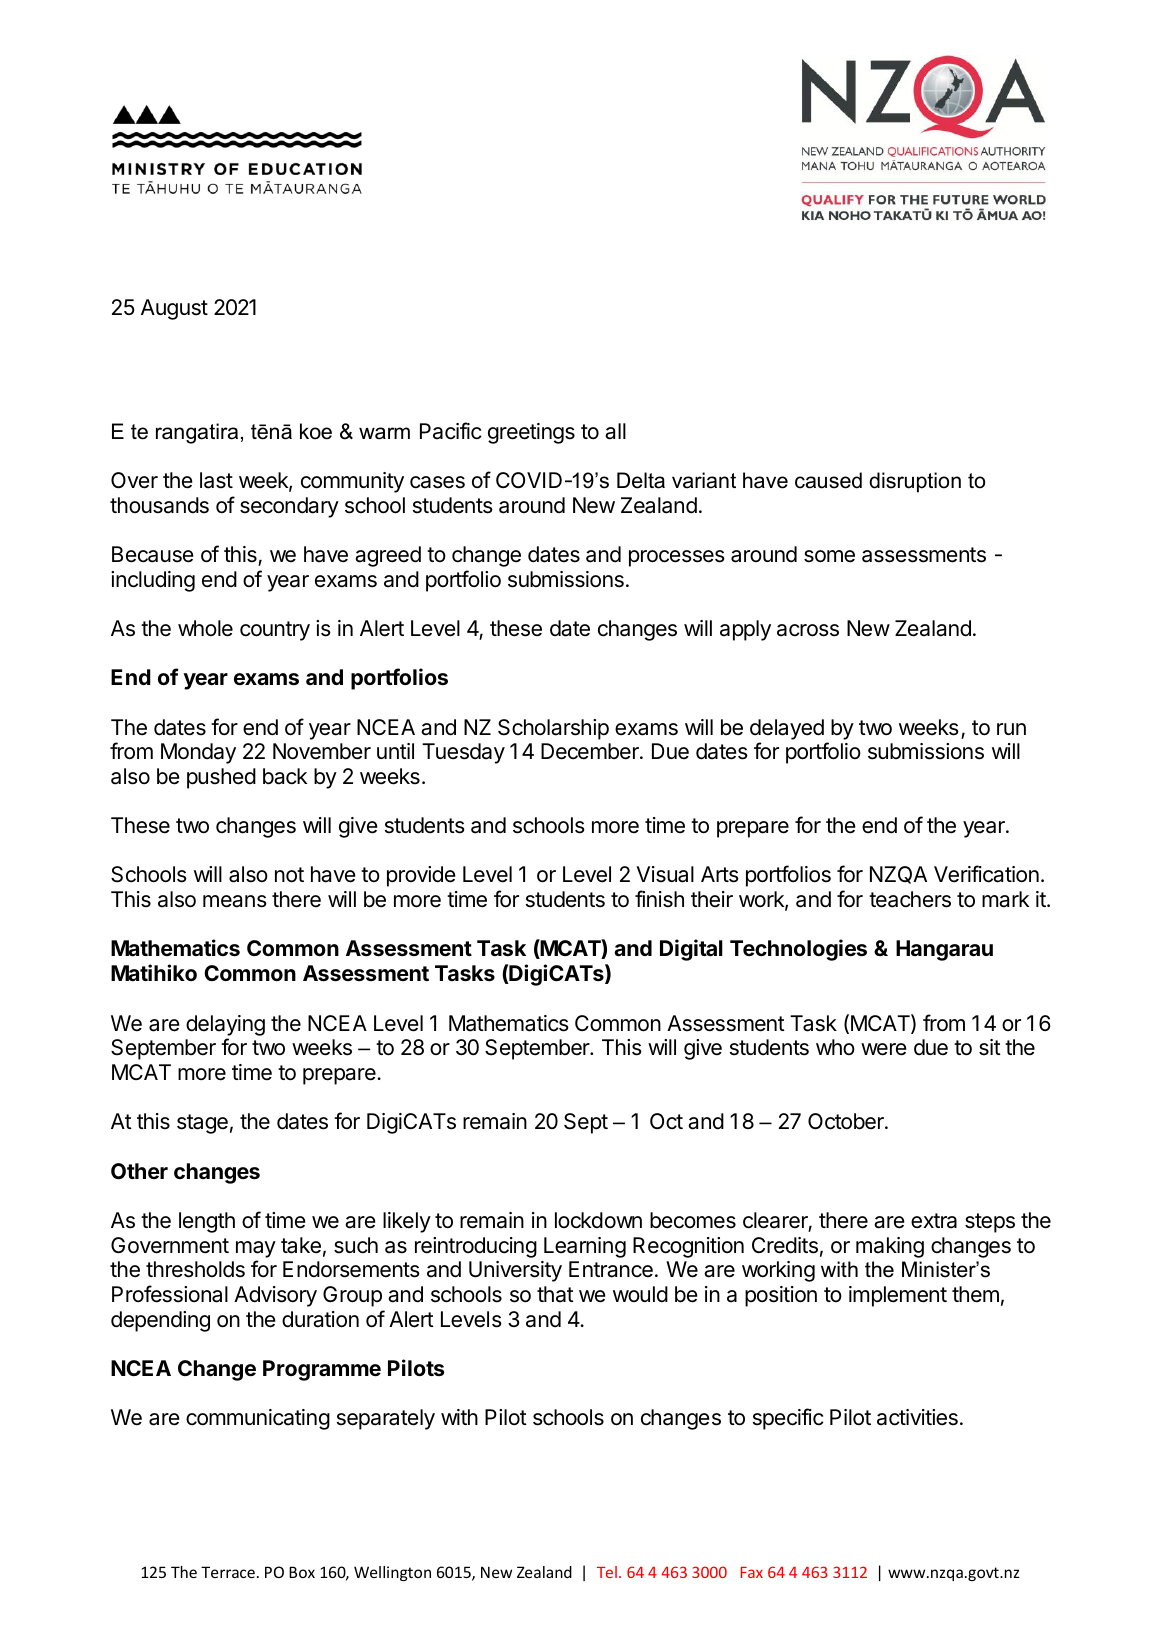  I want to click on Terrace, so click(228, 1572).
